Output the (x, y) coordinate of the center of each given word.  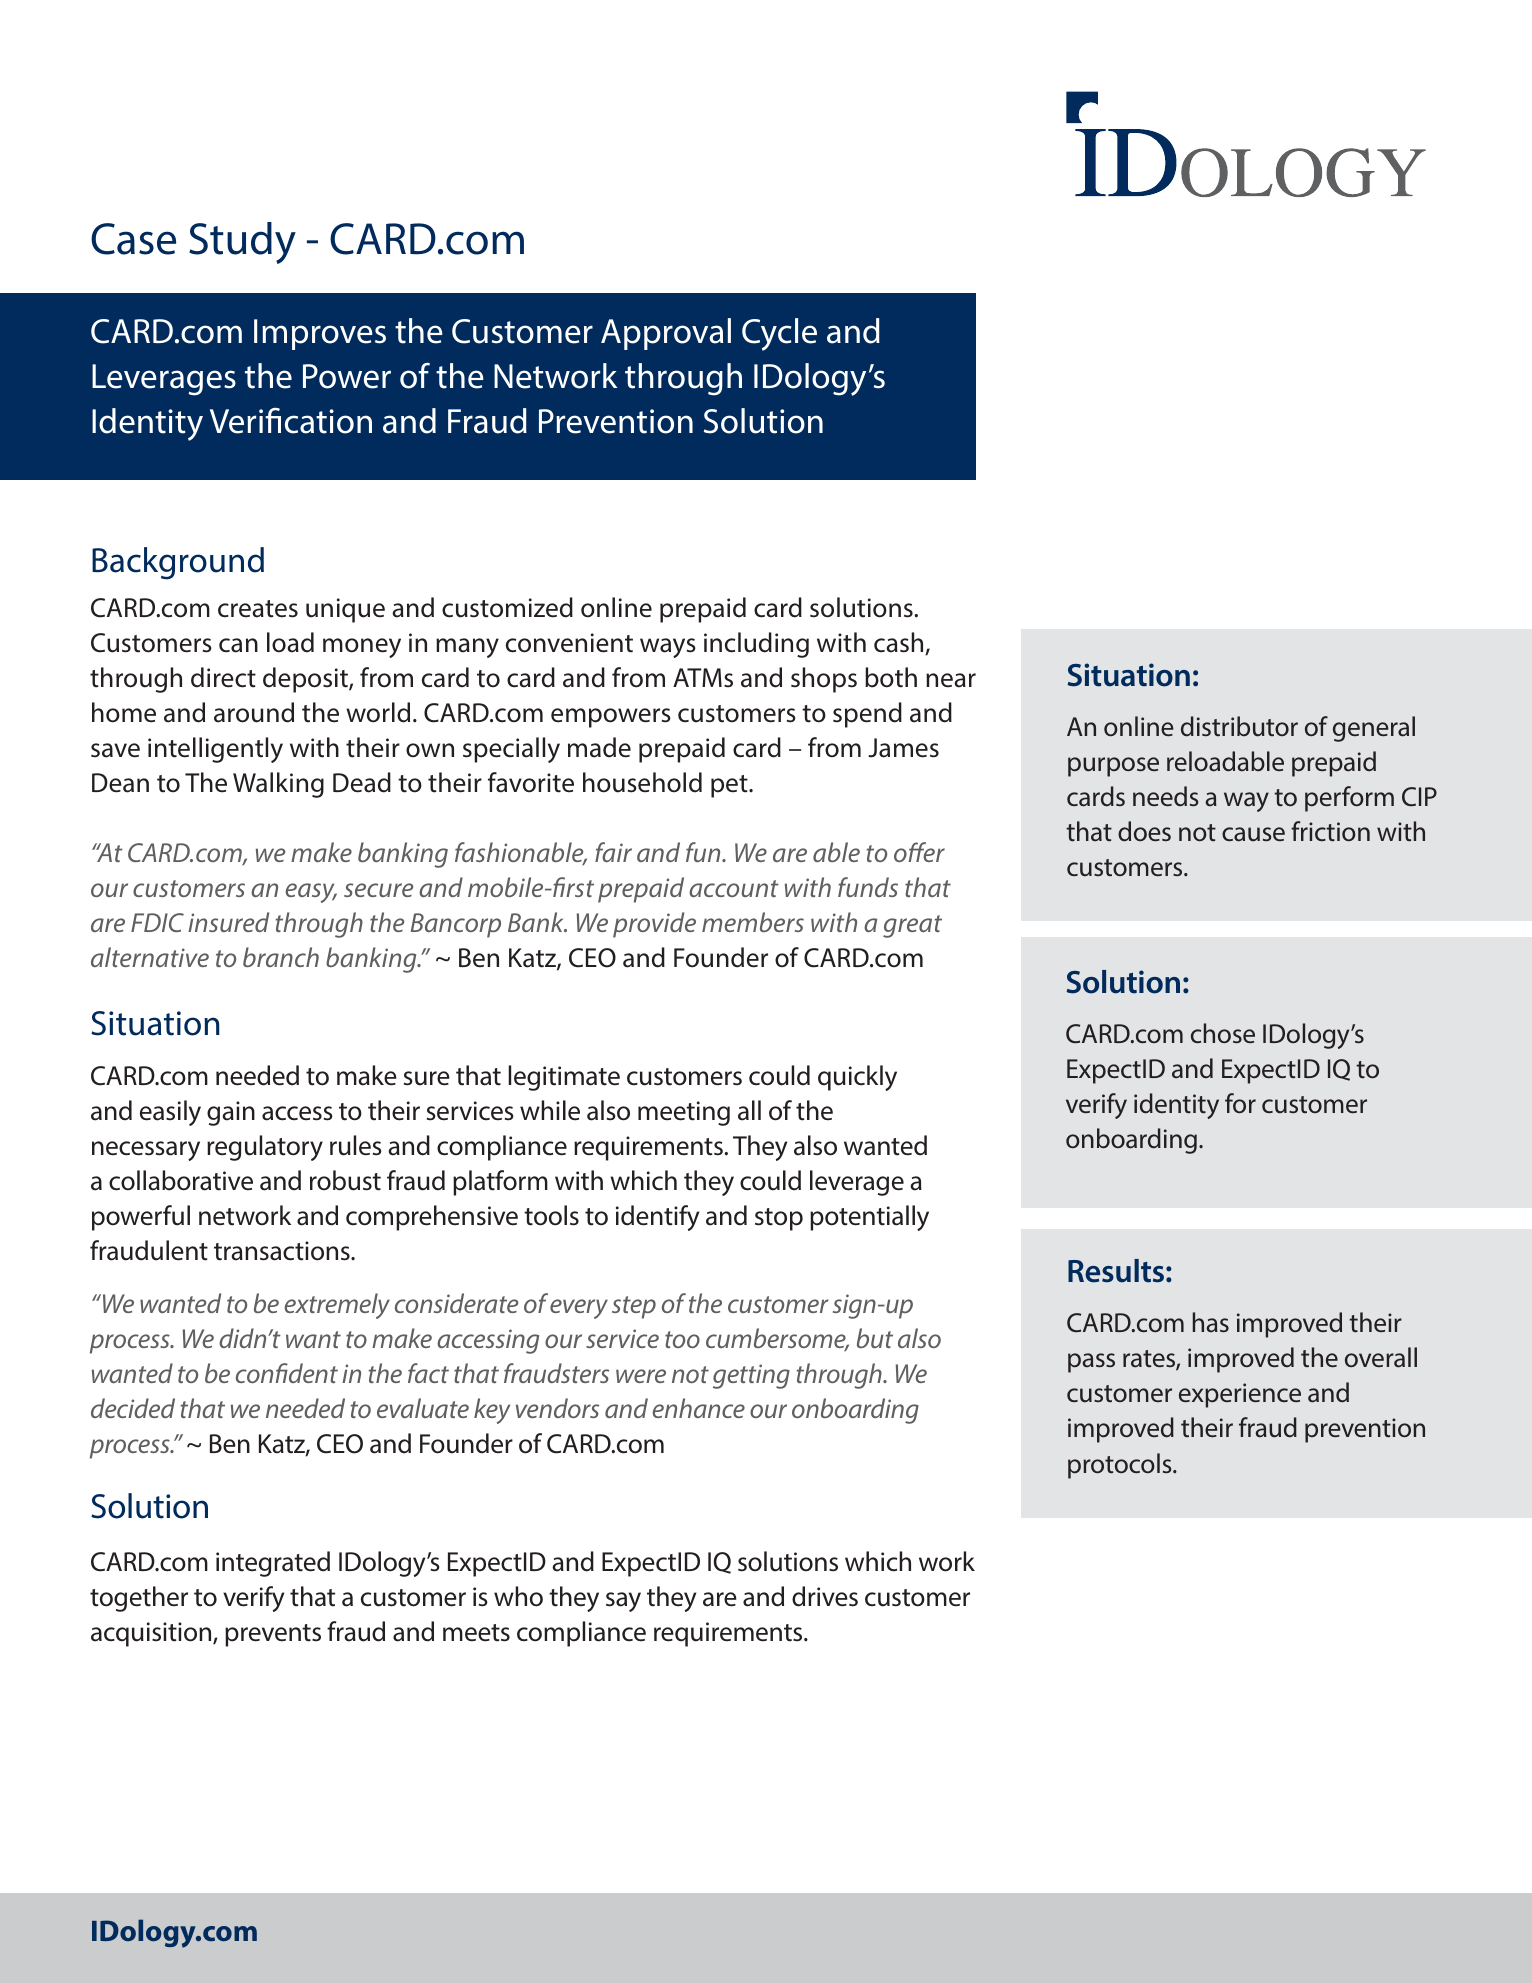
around (254, 712)
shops (824, 680)
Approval (666, 334)
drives (825, 1596)
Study (242, 243)
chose (1223, 1033)
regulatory (265, 1148)
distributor (1239, 726)
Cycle (779, 334)
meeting (684, 1113)
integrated (273, 1564)
